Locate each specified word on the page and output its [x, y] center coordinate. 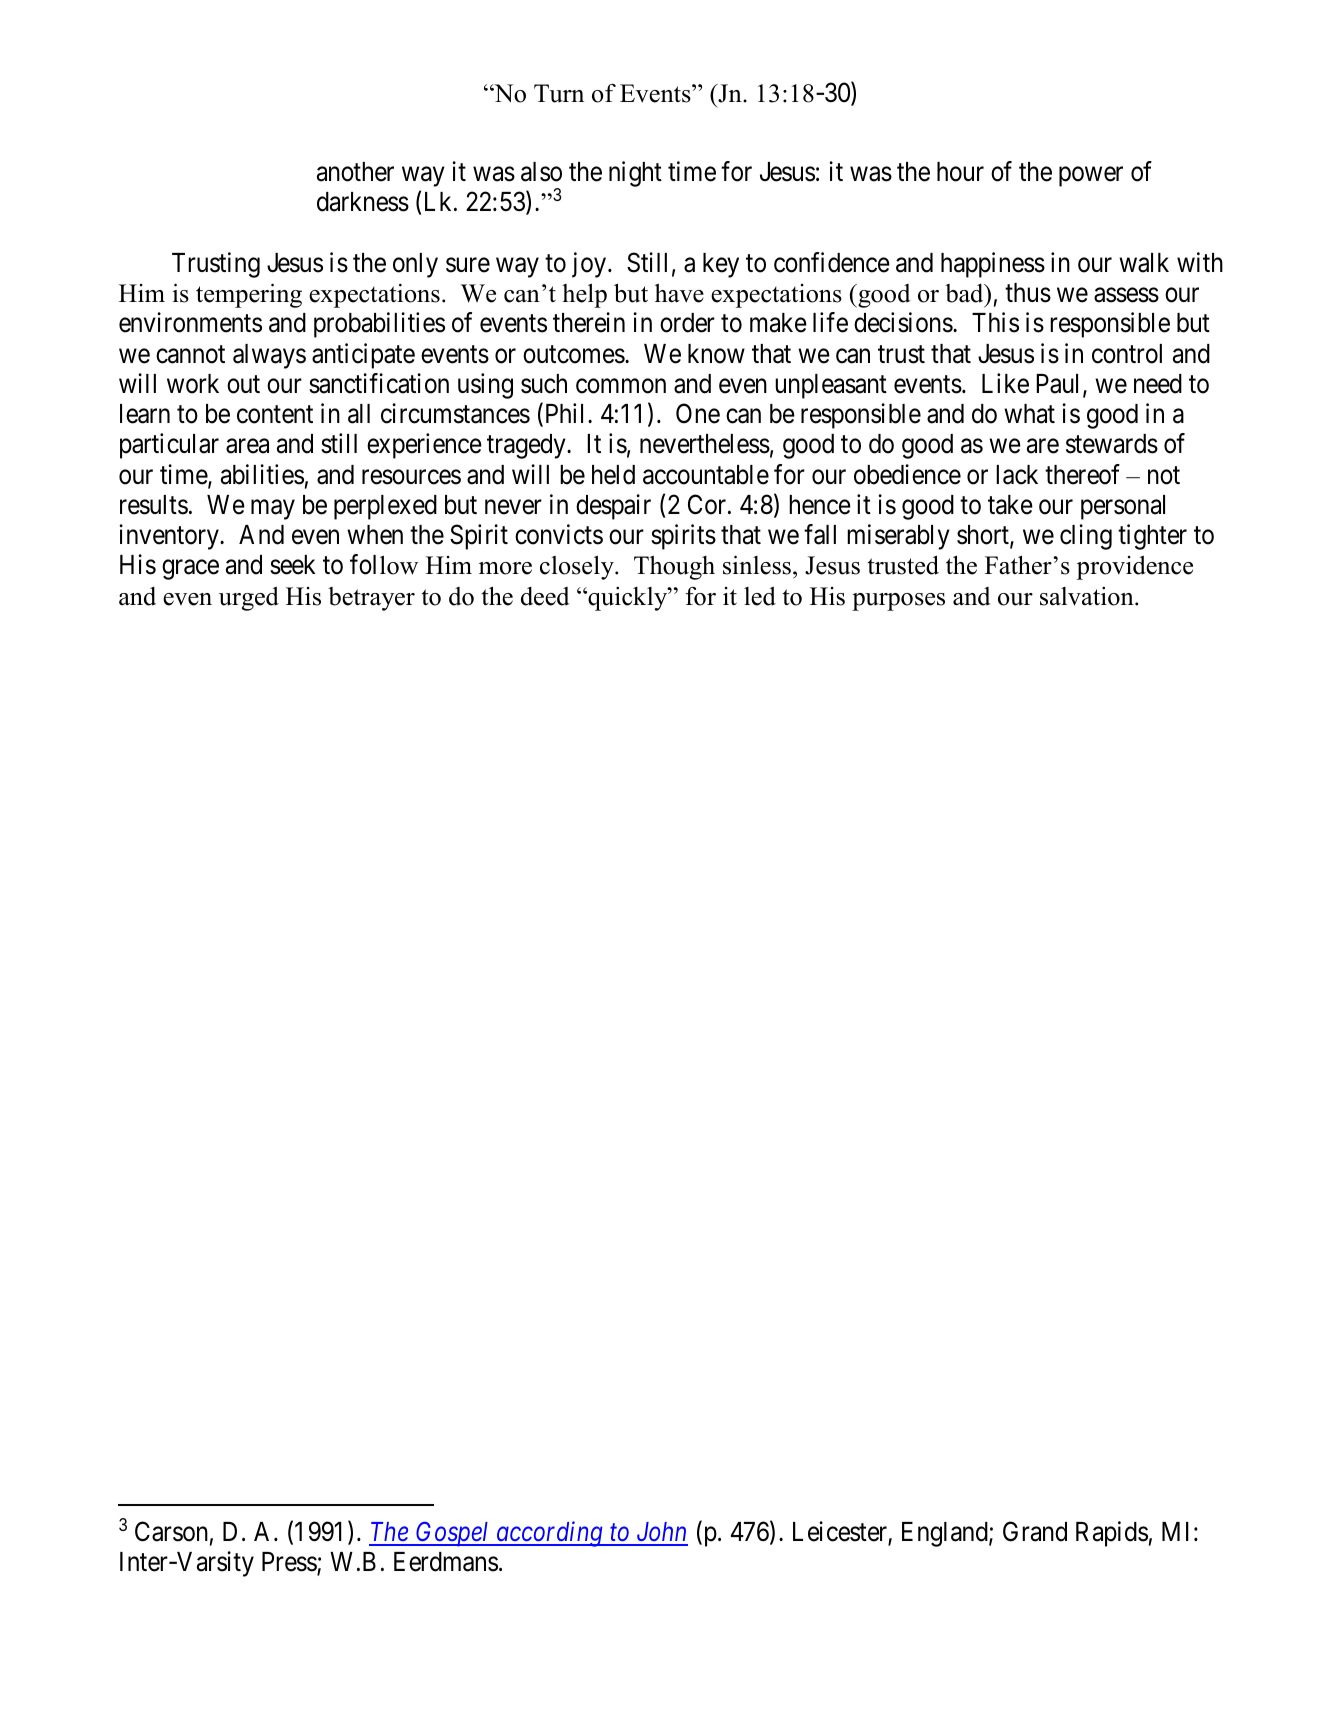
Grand [1035, 1531]
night [635, 174]
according [549, 1534]
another [355, 172]
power [1091, 177]
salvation [1088, 596]
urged [249, 599]
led [760, 596]
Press [290, 1563]
